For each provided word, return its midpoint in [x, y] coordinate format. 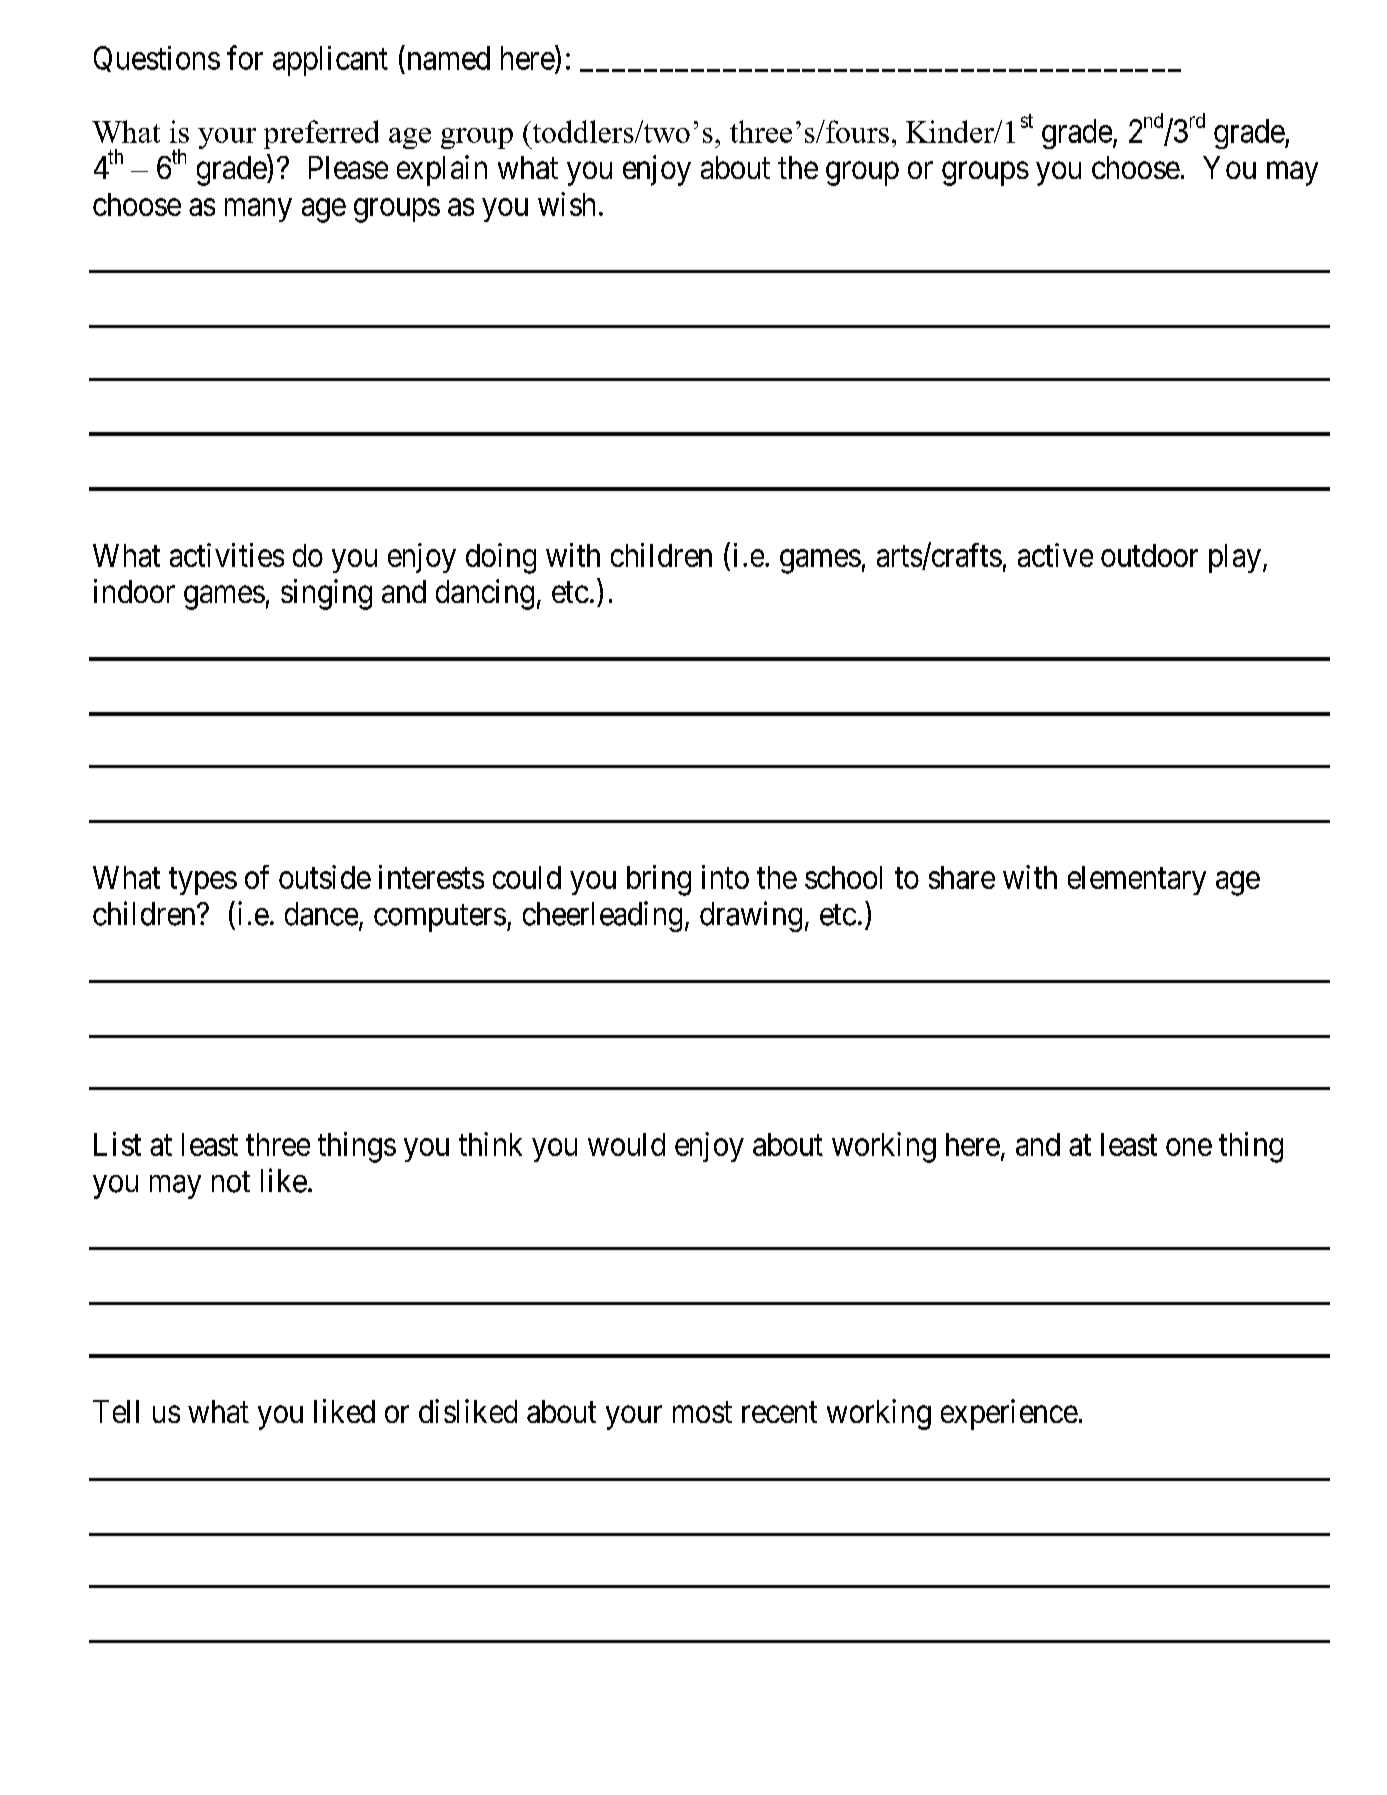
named [447, 57]
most [702, 1412]
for [245, 57]
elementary [1137, 880]
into [725, 877]
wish [566, 204]
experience [1009, 1414]
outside [325, 877]
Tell [116, 1411]
